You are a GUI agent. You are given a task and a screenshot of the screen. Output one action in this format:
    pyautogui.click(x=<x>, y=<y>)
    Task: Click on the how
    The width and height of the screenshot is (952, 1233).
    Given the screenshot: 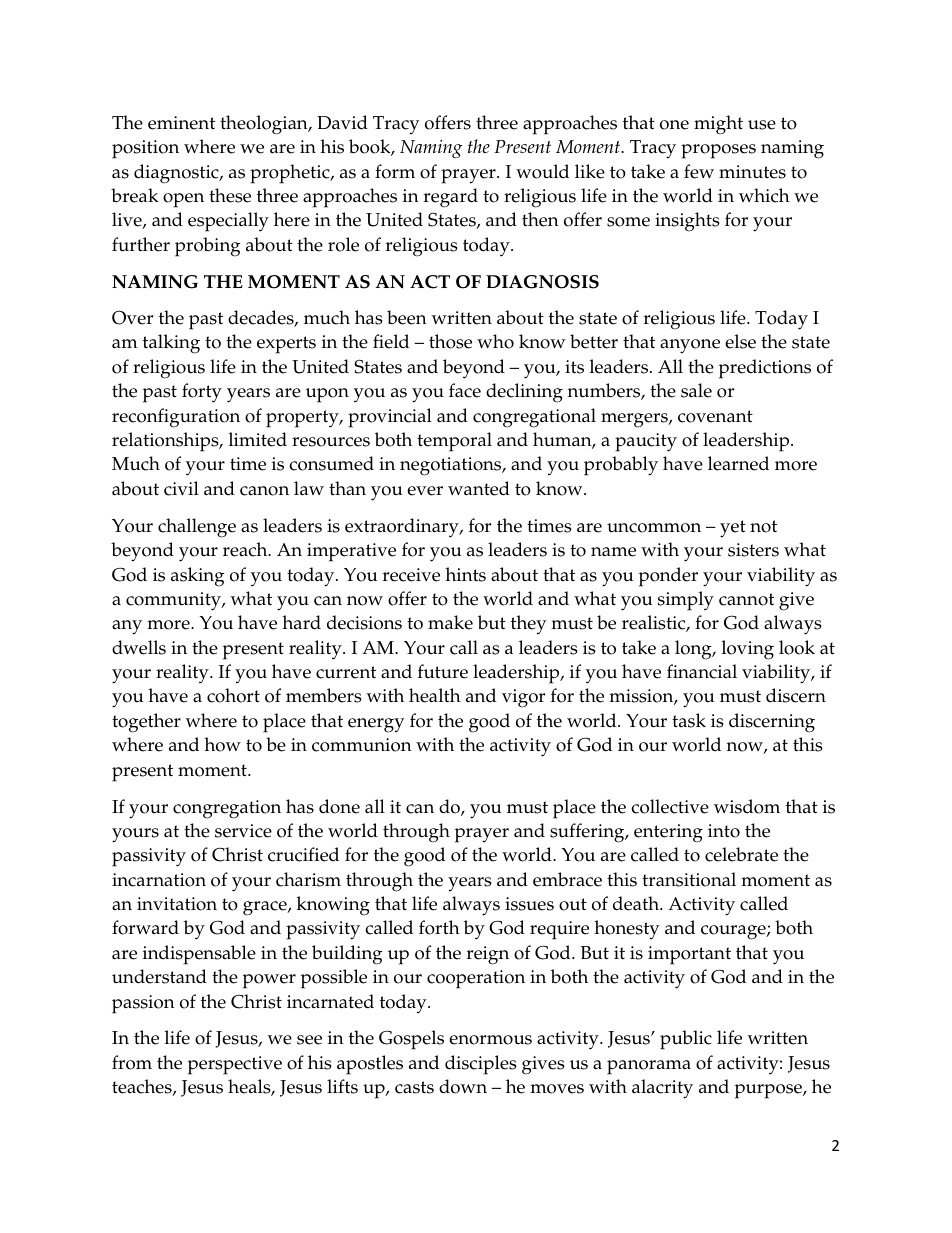 What is the action you would take?
    pyautogui.click(x=222, y=744)
